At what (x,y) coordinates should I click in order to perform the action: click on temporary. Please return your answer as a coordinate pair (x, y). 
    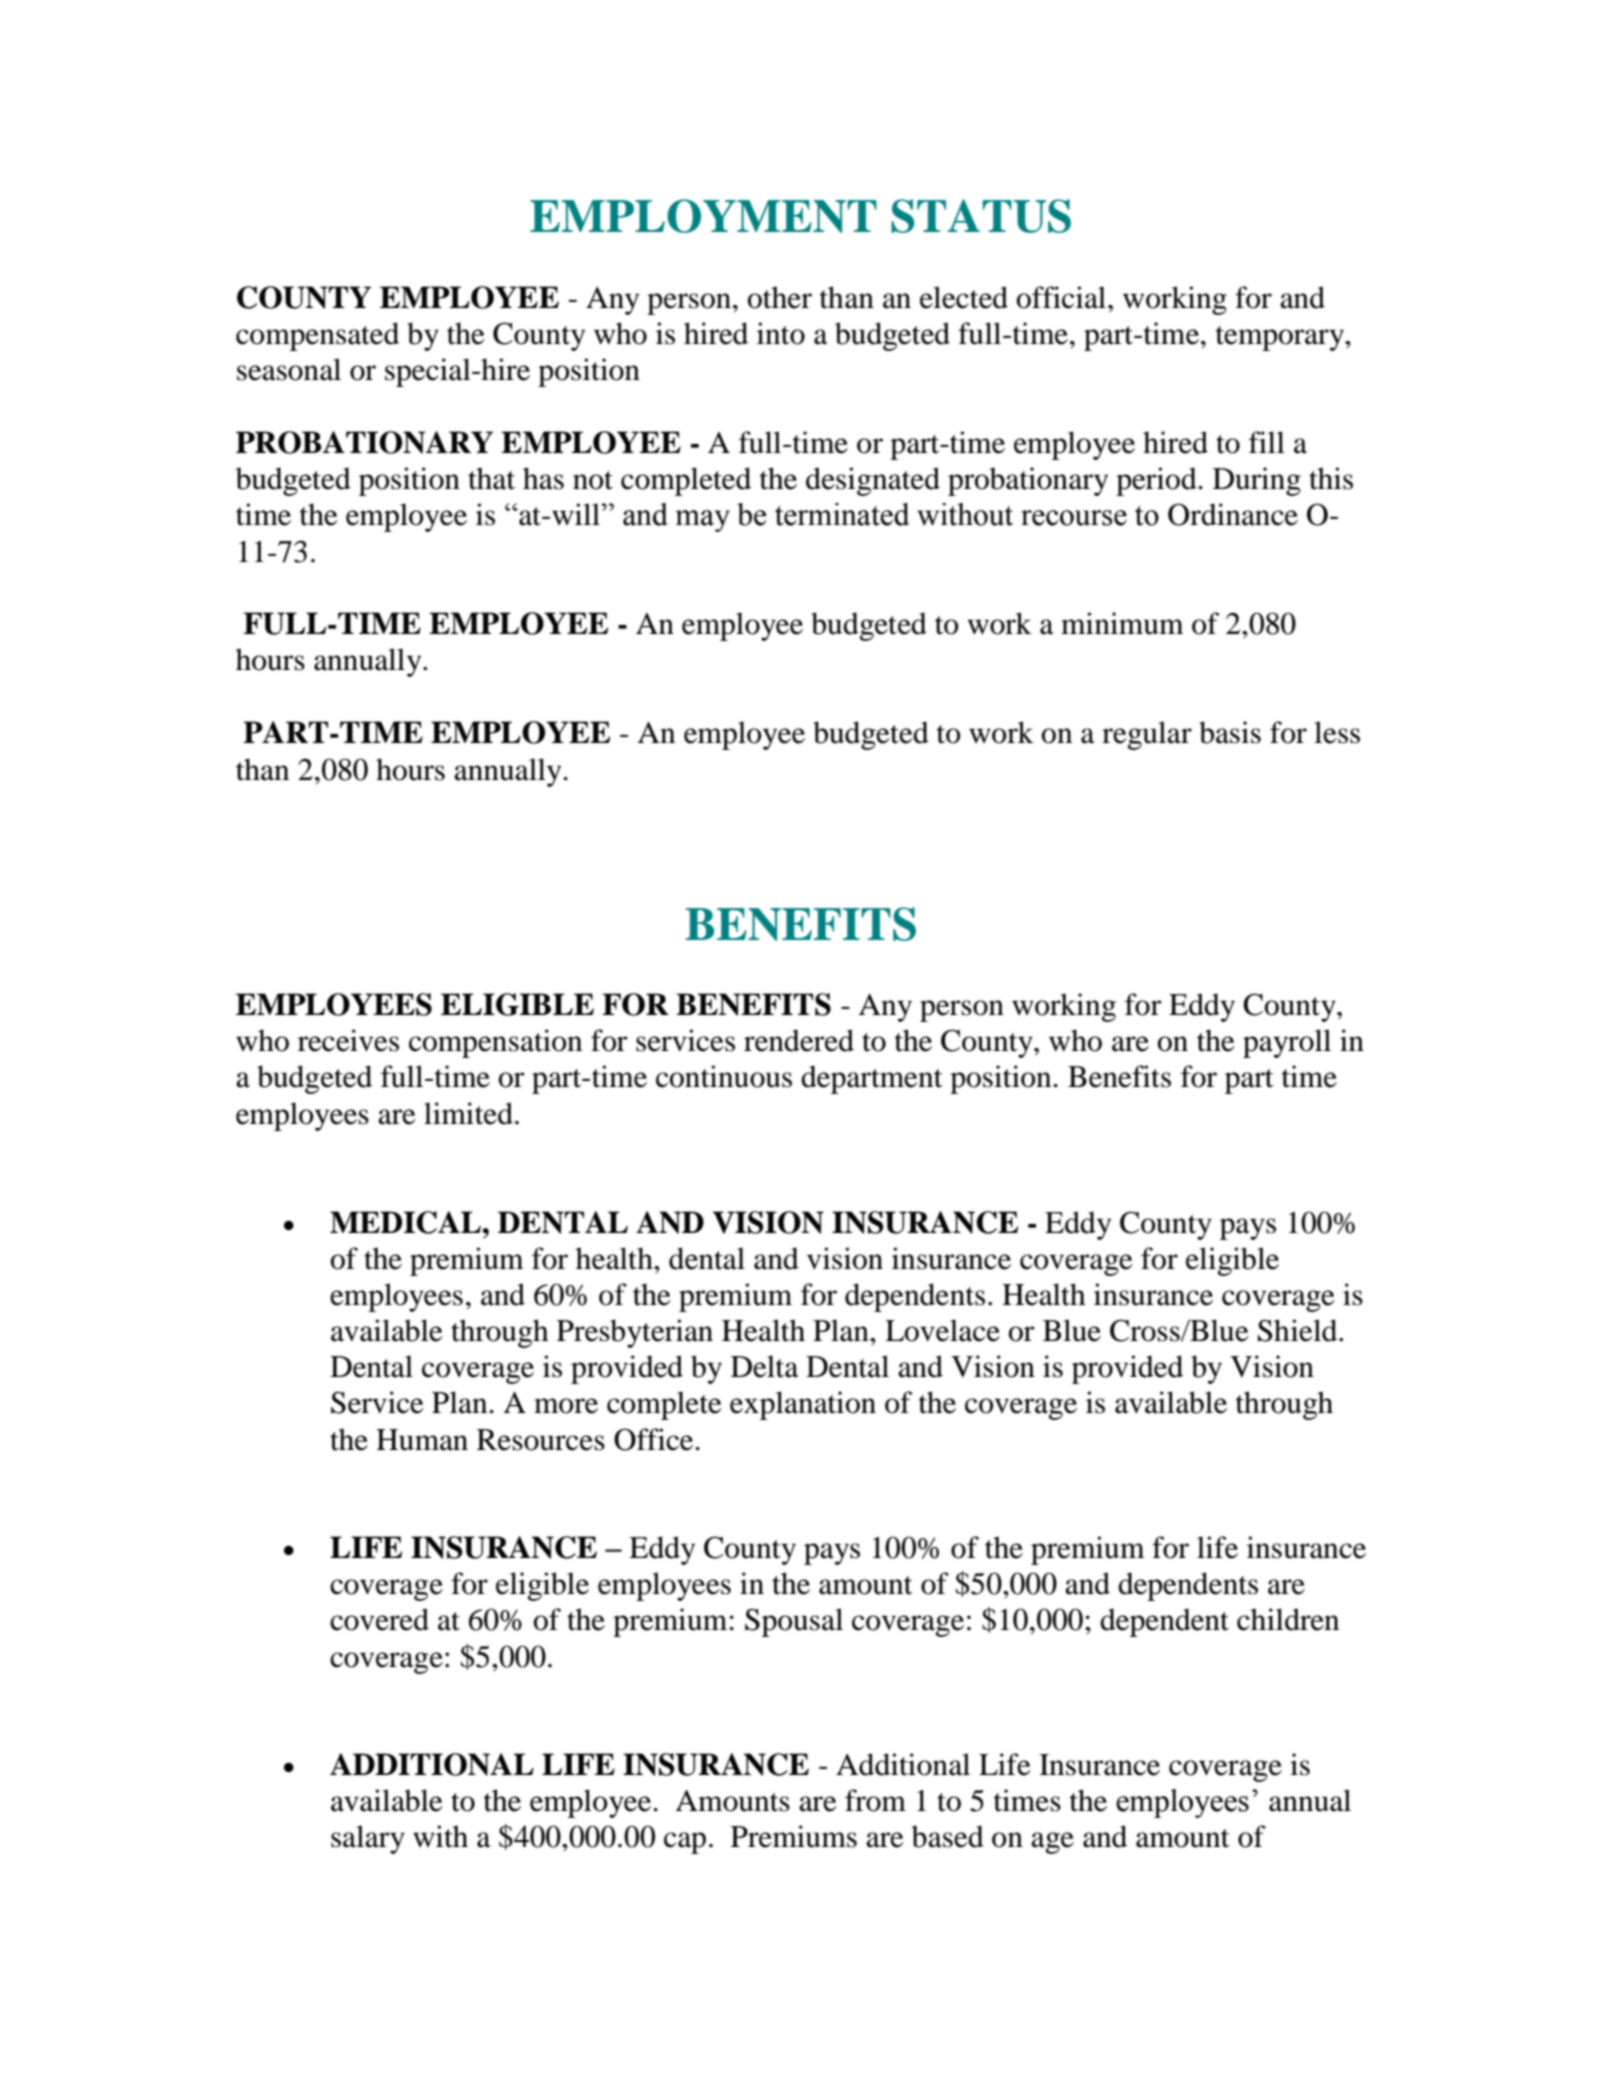
    Looking at the image, I should click on (1281, 338).
